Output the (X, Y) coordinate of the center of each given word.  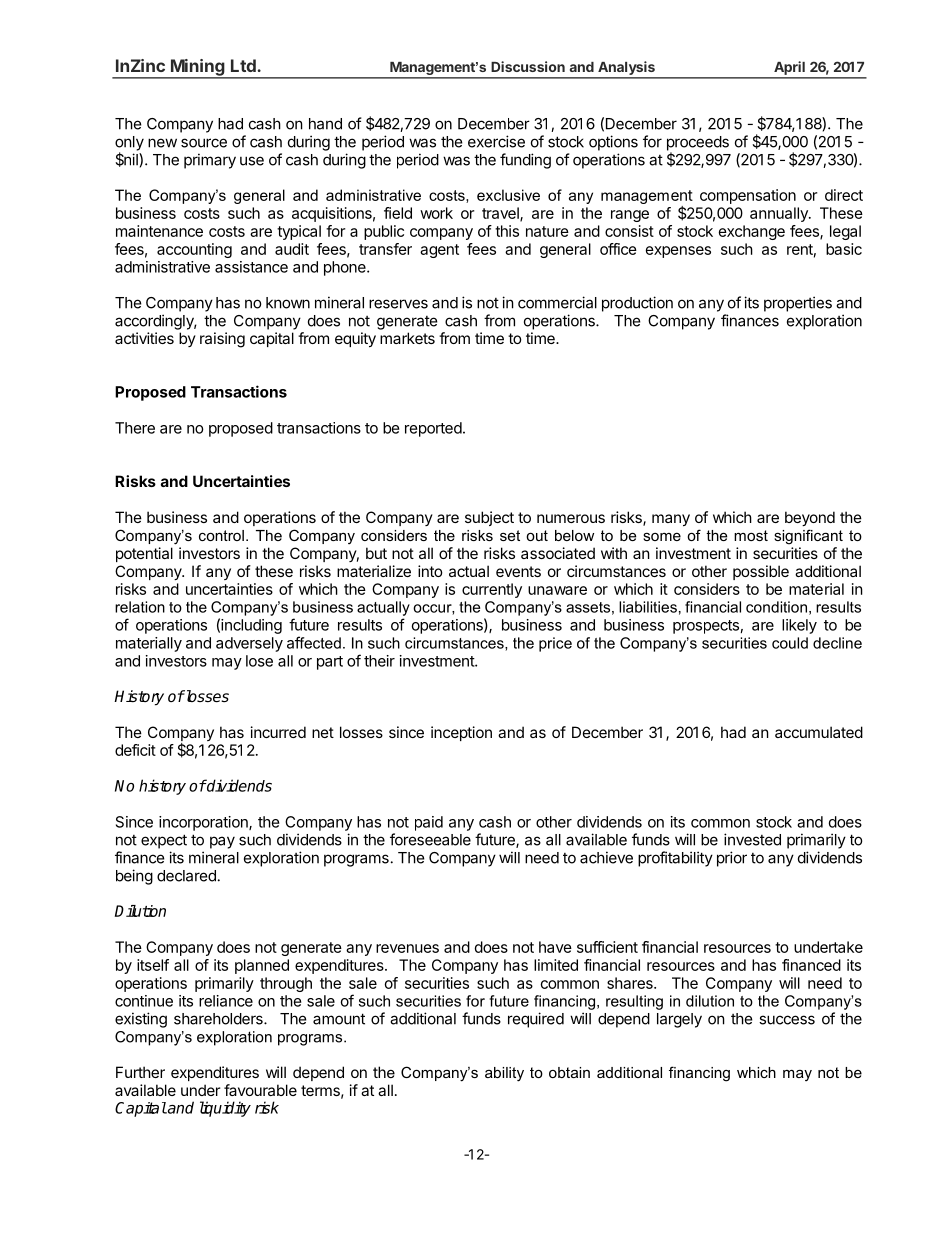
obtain (569, 1072)
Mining (198, 68)
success (787, 1020)
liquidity (225, 1109)
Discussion (528, 66)
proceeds (698, 144)
